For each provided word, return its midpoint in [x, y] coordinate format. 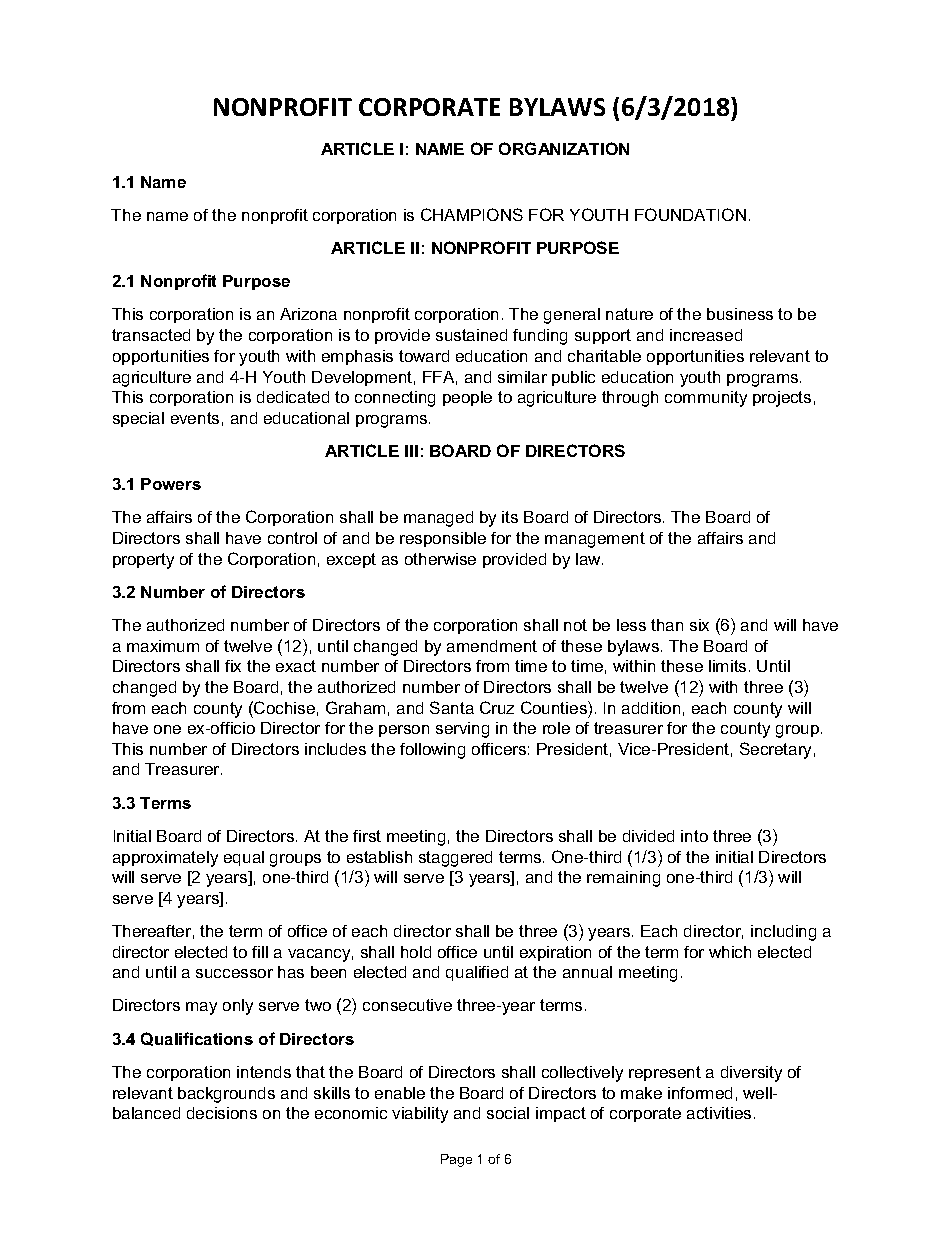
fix [233, 666]
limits [727, 666]
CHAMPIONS [472, 214]
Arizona [308, 314]
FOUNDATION [690, 214]
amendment [492, 646]
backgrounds [226, 1095]
